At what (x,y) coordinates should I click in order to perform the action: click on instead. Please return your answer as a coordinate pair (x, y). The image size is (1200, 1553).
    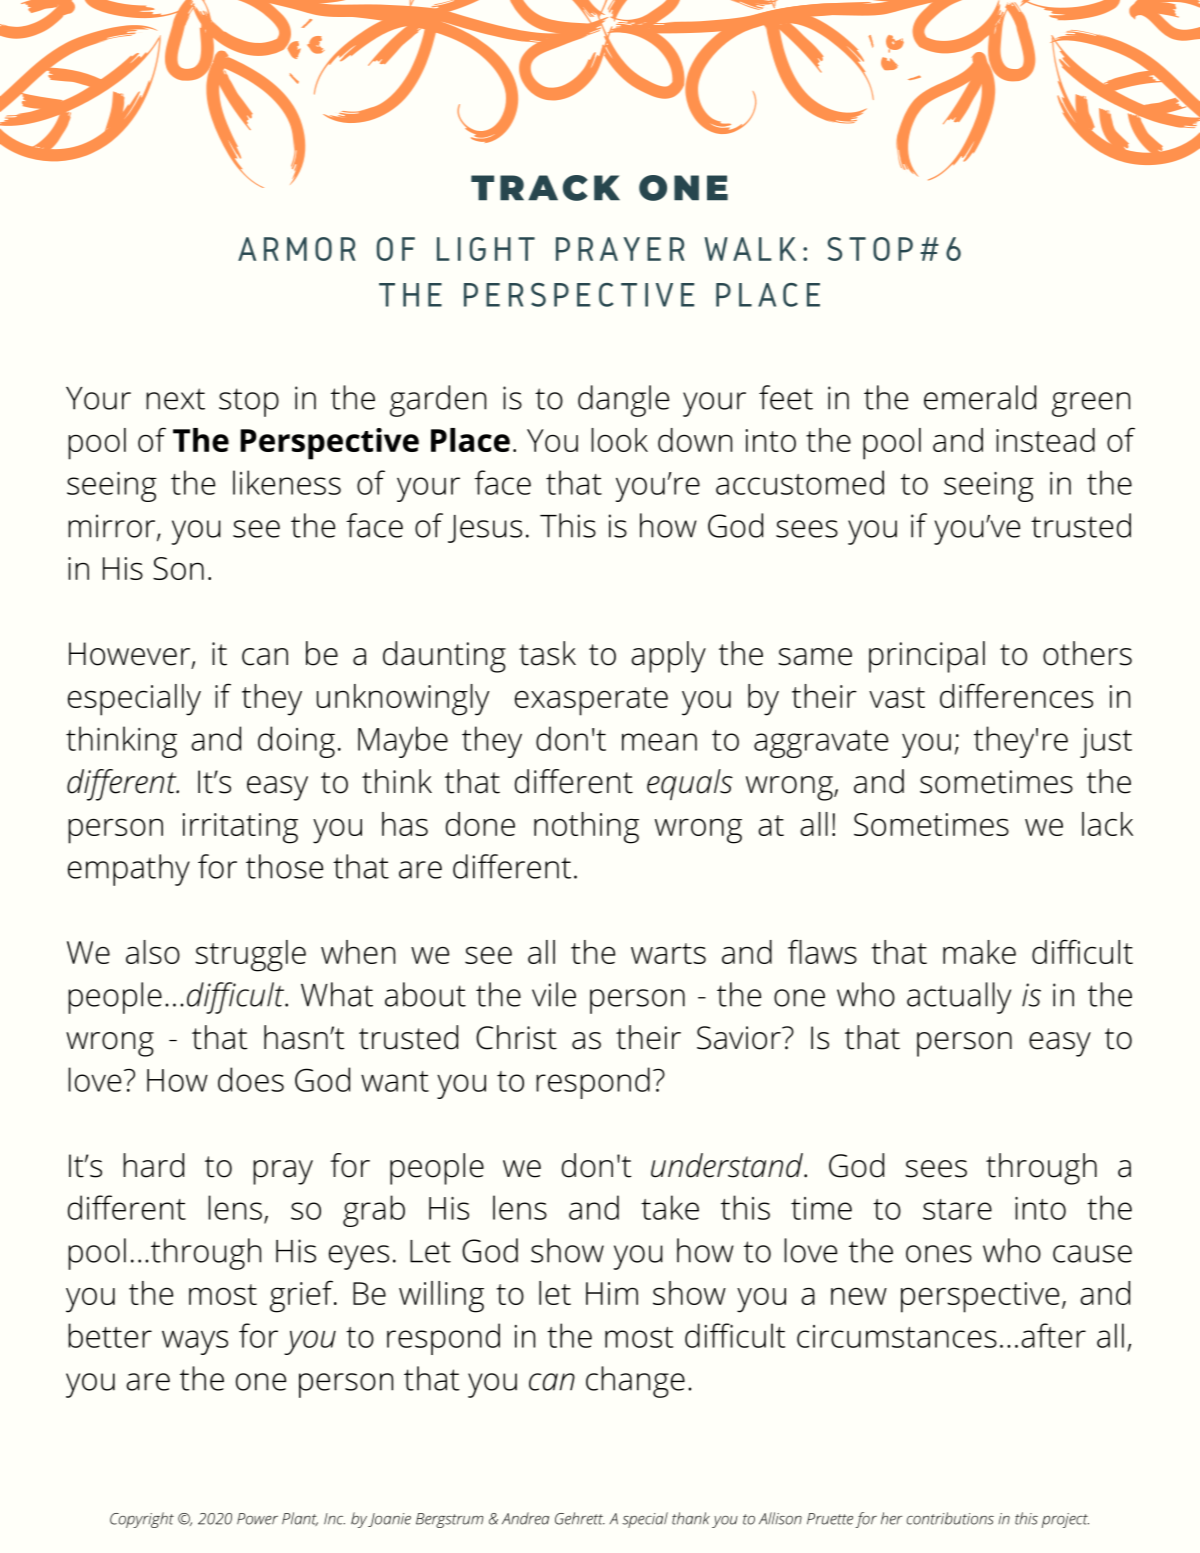
    Looking at the image, I should click on (1045, 440).
